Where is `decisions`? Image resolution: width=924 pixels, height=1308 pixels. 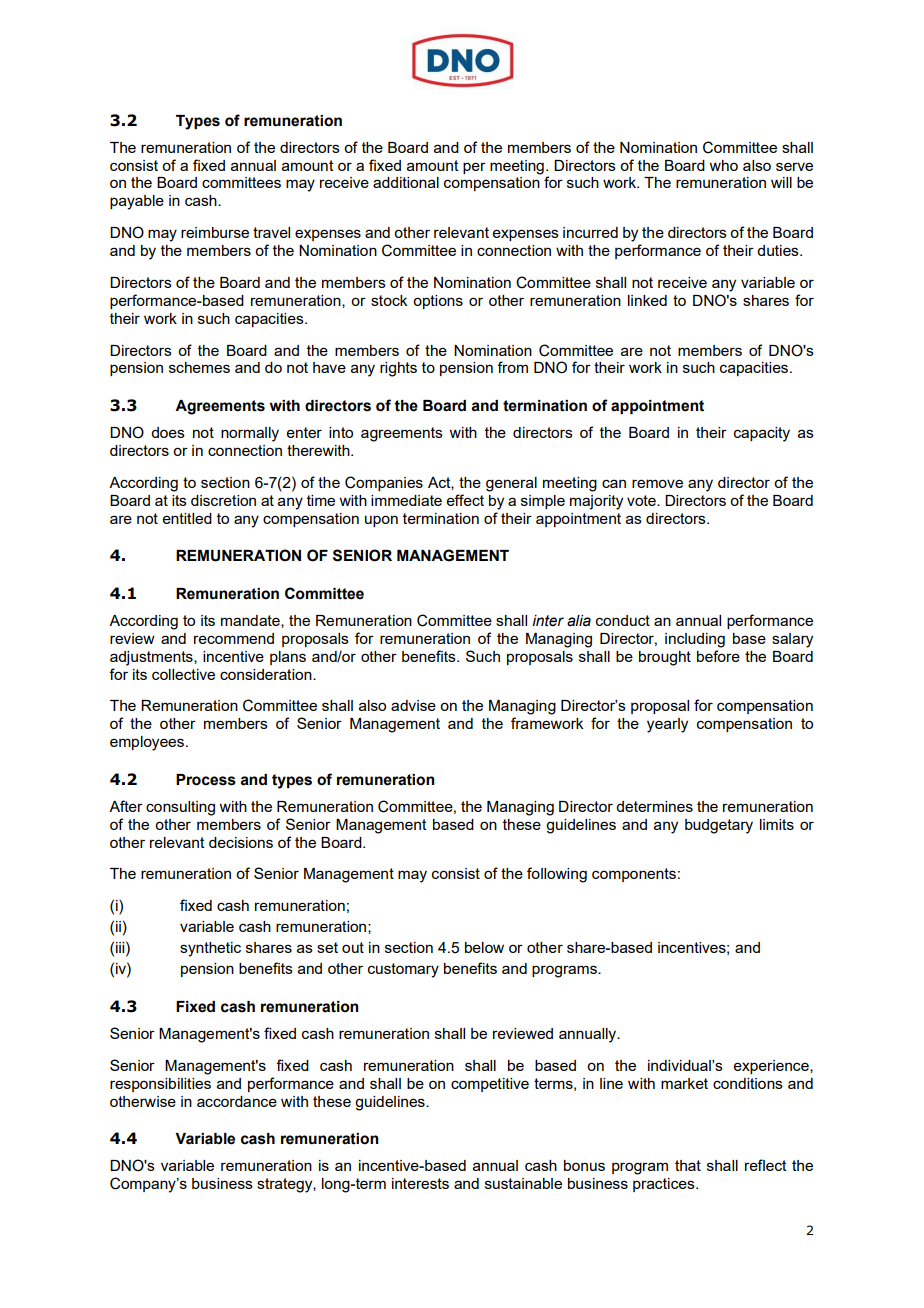 decisions is located at coordinates (241, 842).
